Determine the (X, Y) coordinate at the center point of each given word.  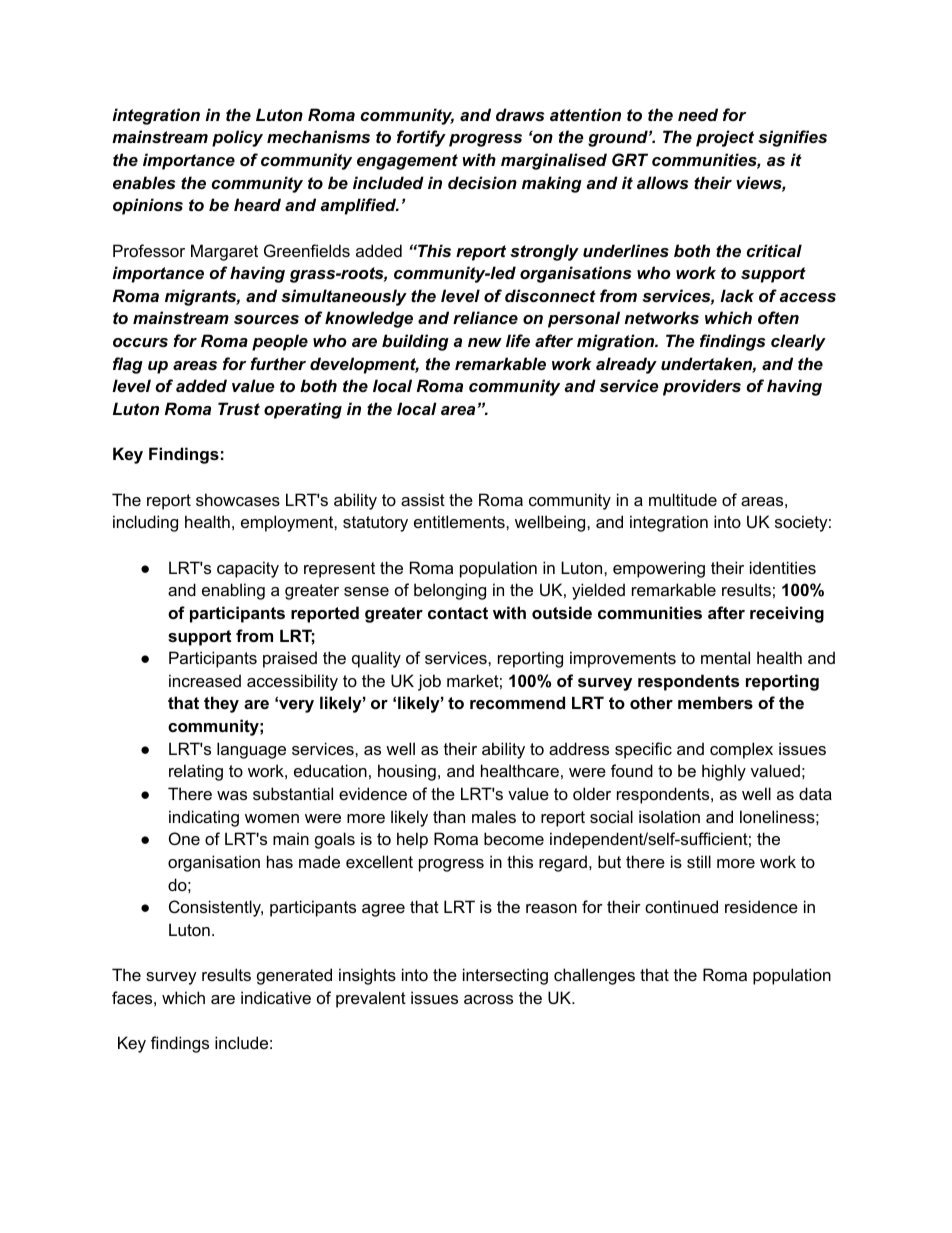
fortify (421, 138)
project (725, 138)
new (485, 342)
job (429, 682)
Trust (239, 408)
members (715, 702)
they (221, 704)
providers (702, 387)
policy (237, 138)
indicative (276, 997)
